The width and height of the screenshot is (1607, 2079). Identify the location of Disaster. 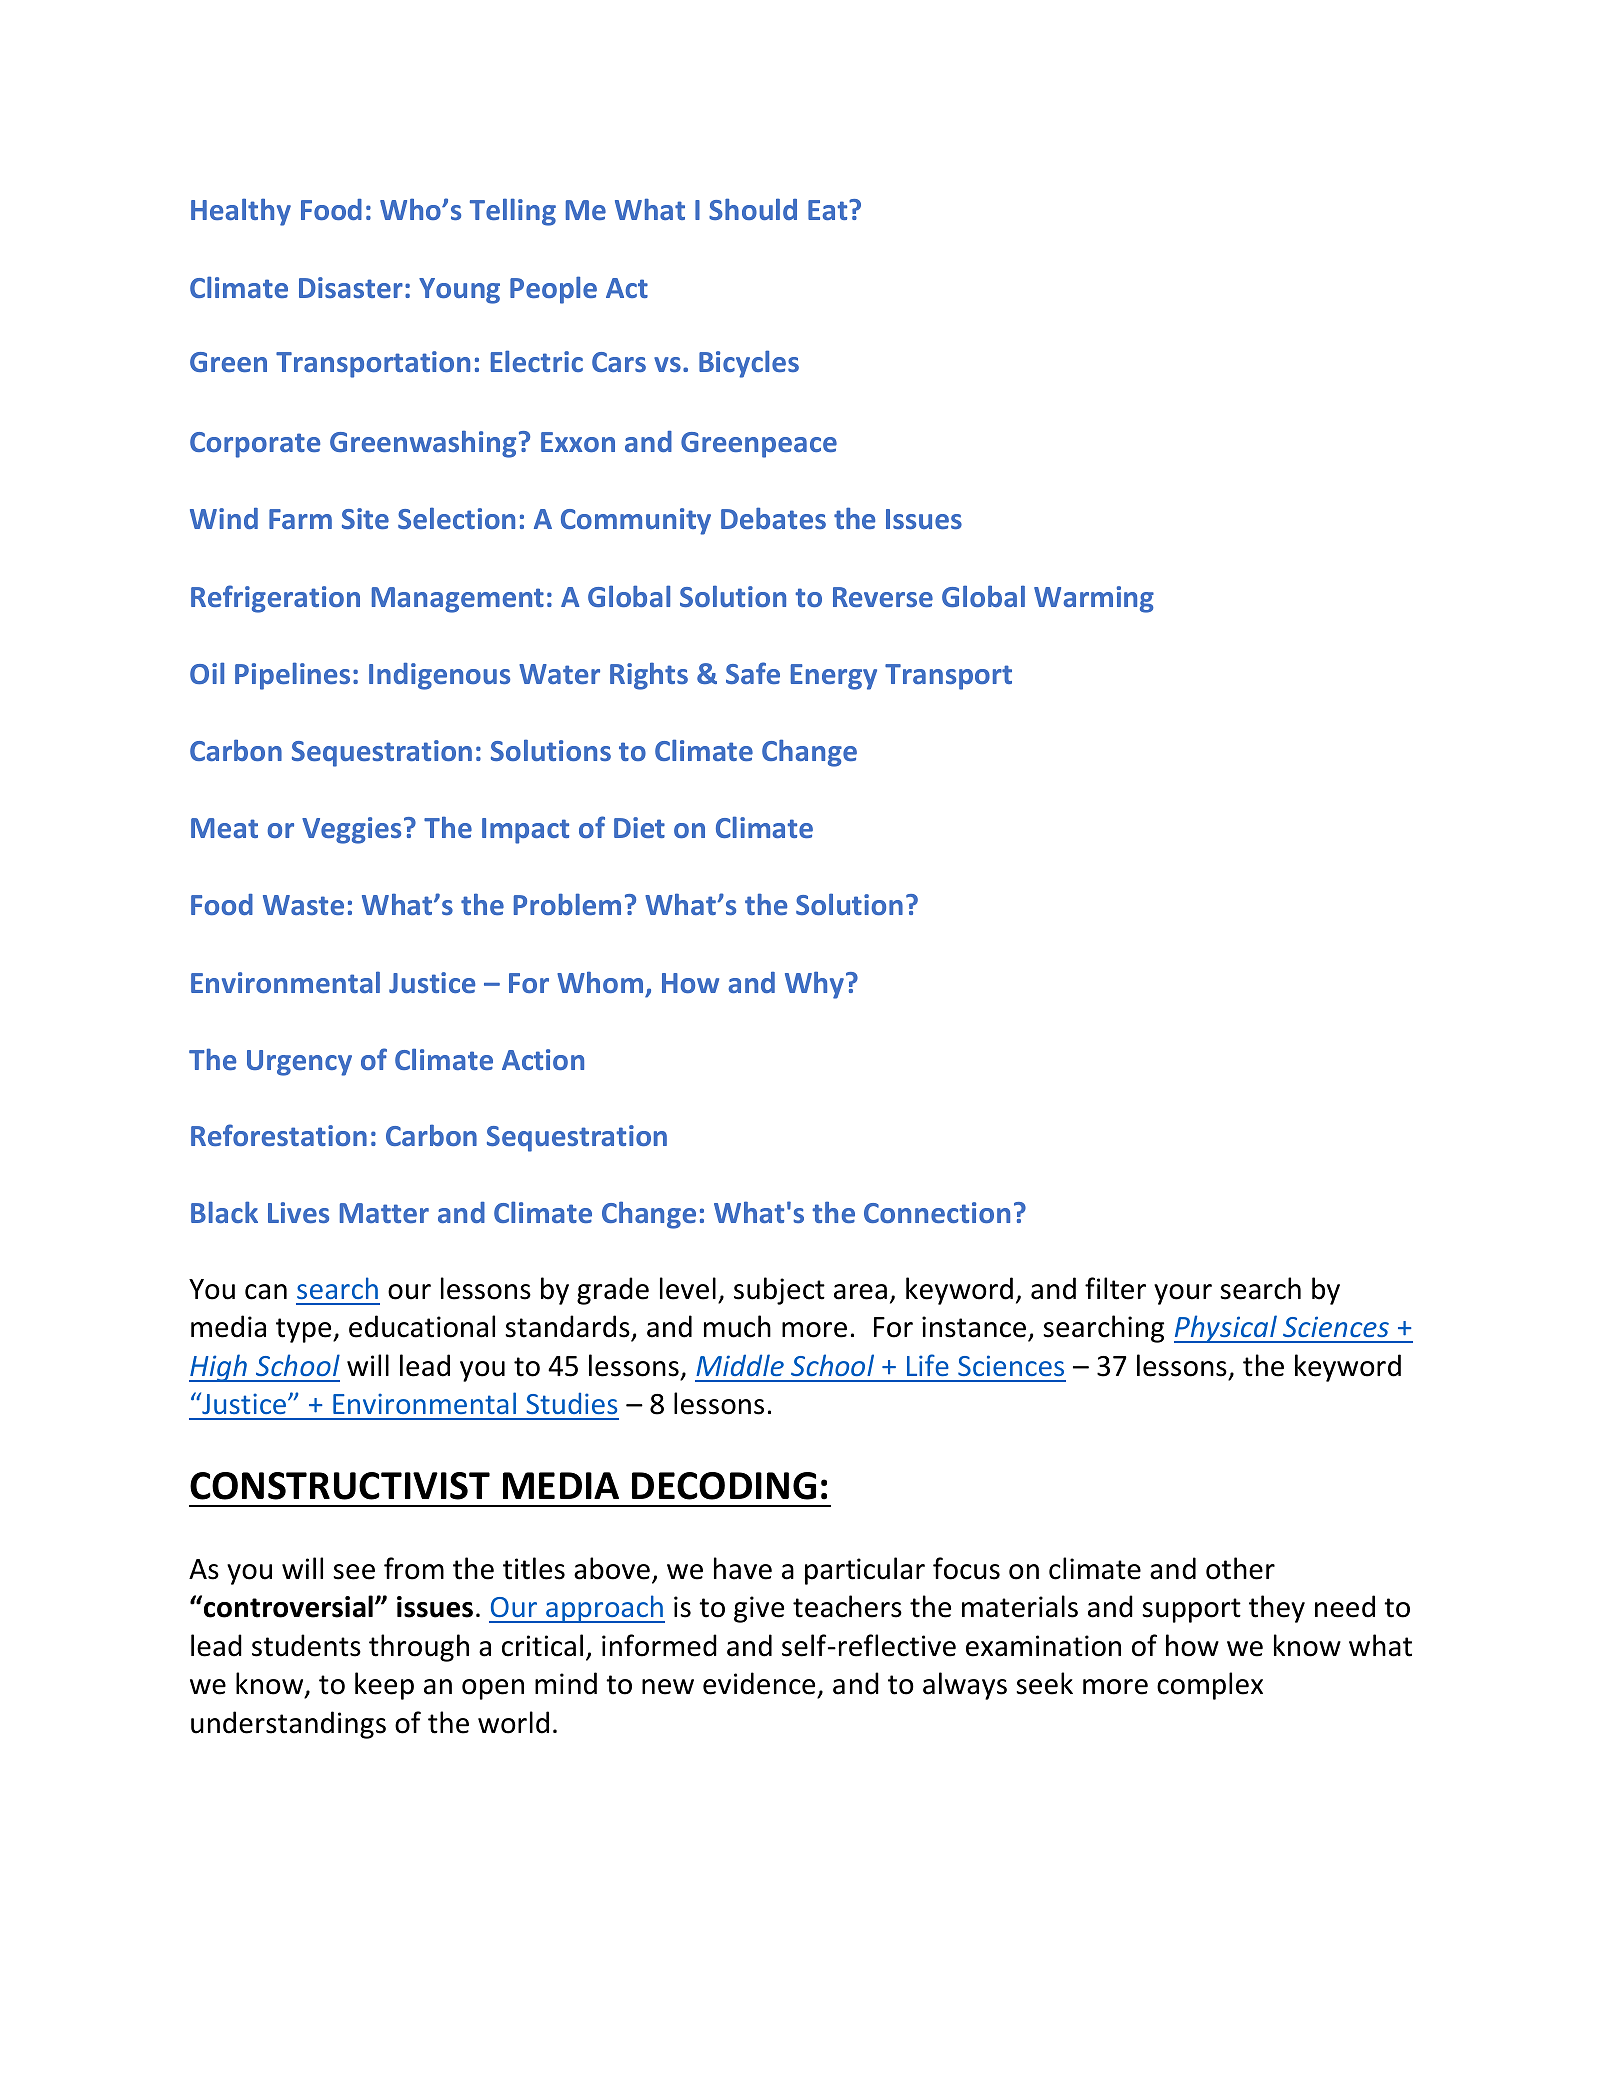
(351, 287).
